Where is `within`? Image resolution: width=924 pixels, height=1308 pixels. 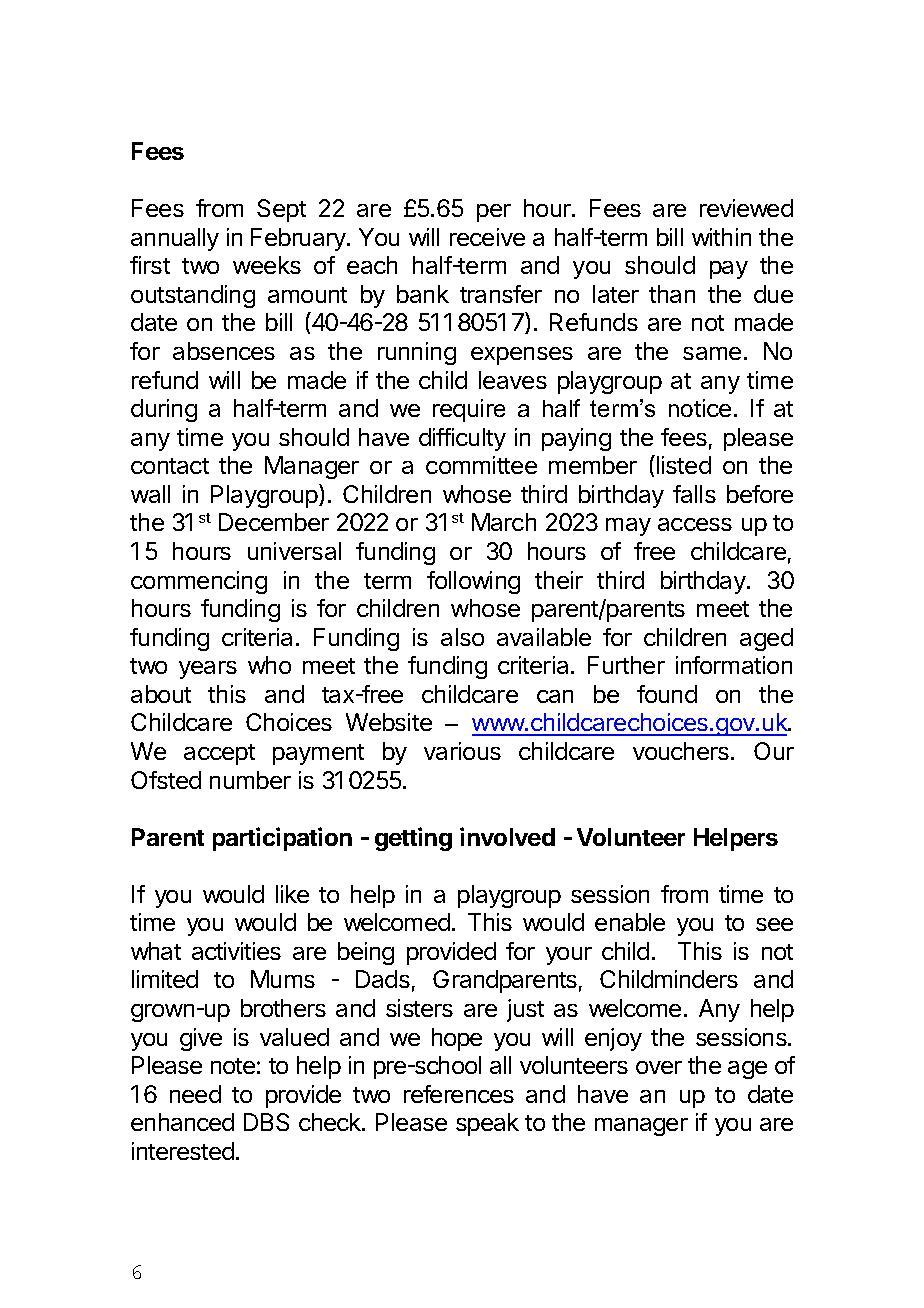 within is located at coordinates (721, 237).
